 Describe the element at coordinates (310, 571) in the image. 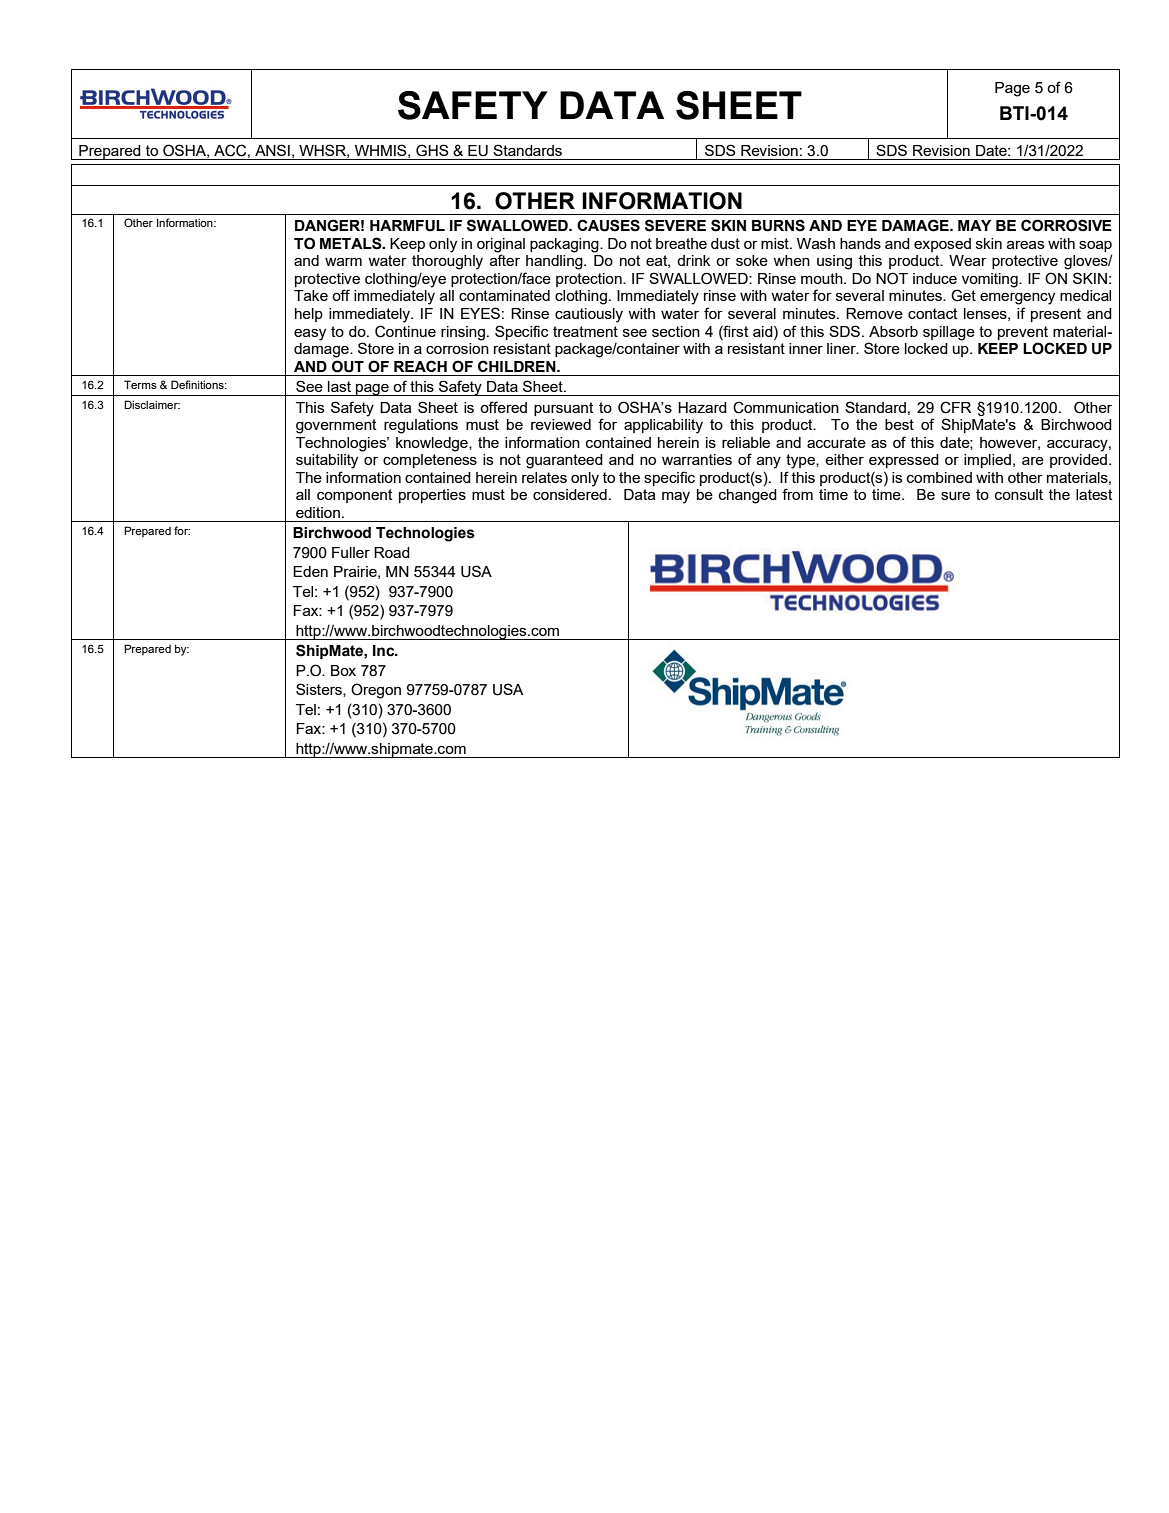

I see `Eden` at that location.
